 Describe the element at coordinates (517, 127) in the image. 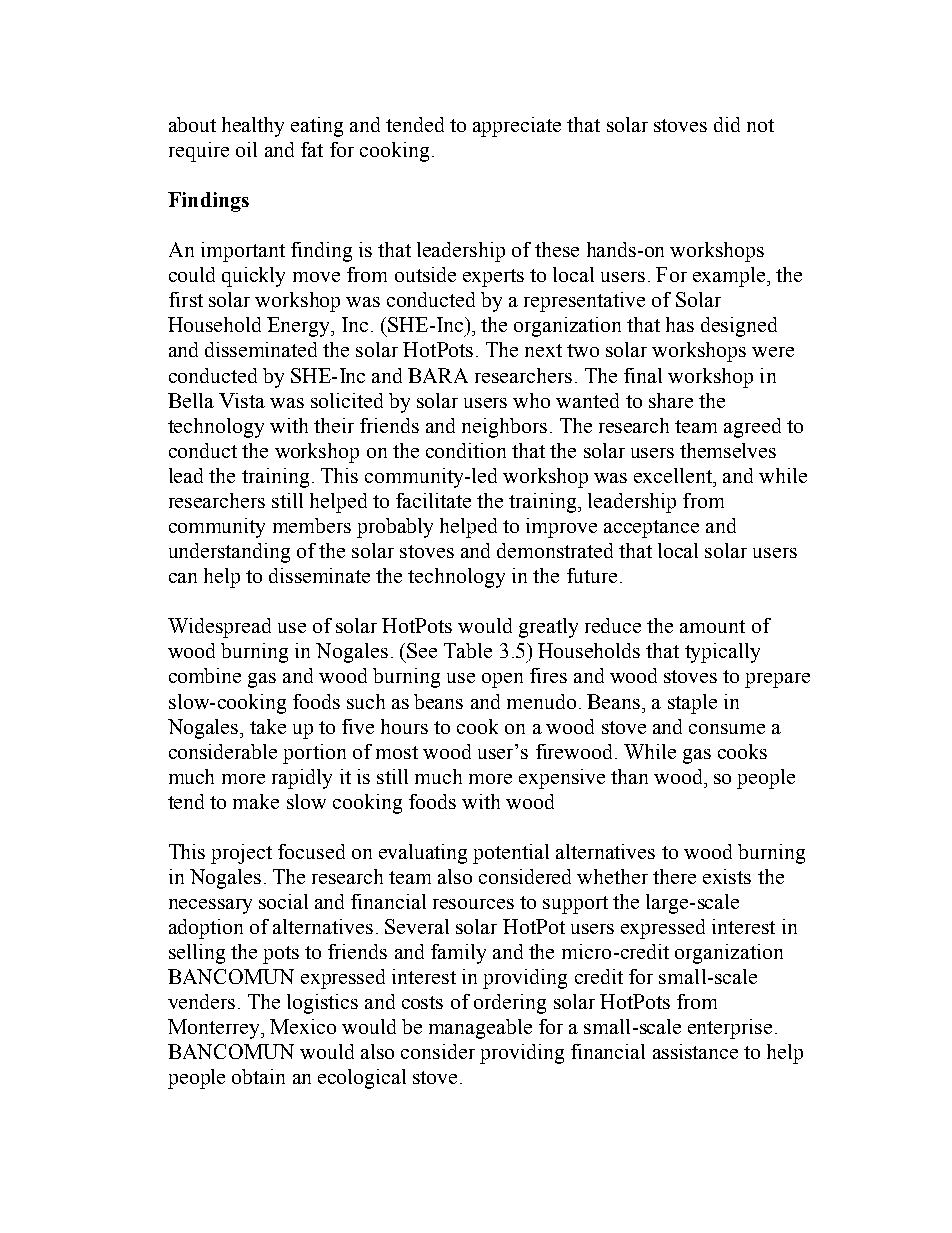

I see `appreciate` at that location.
